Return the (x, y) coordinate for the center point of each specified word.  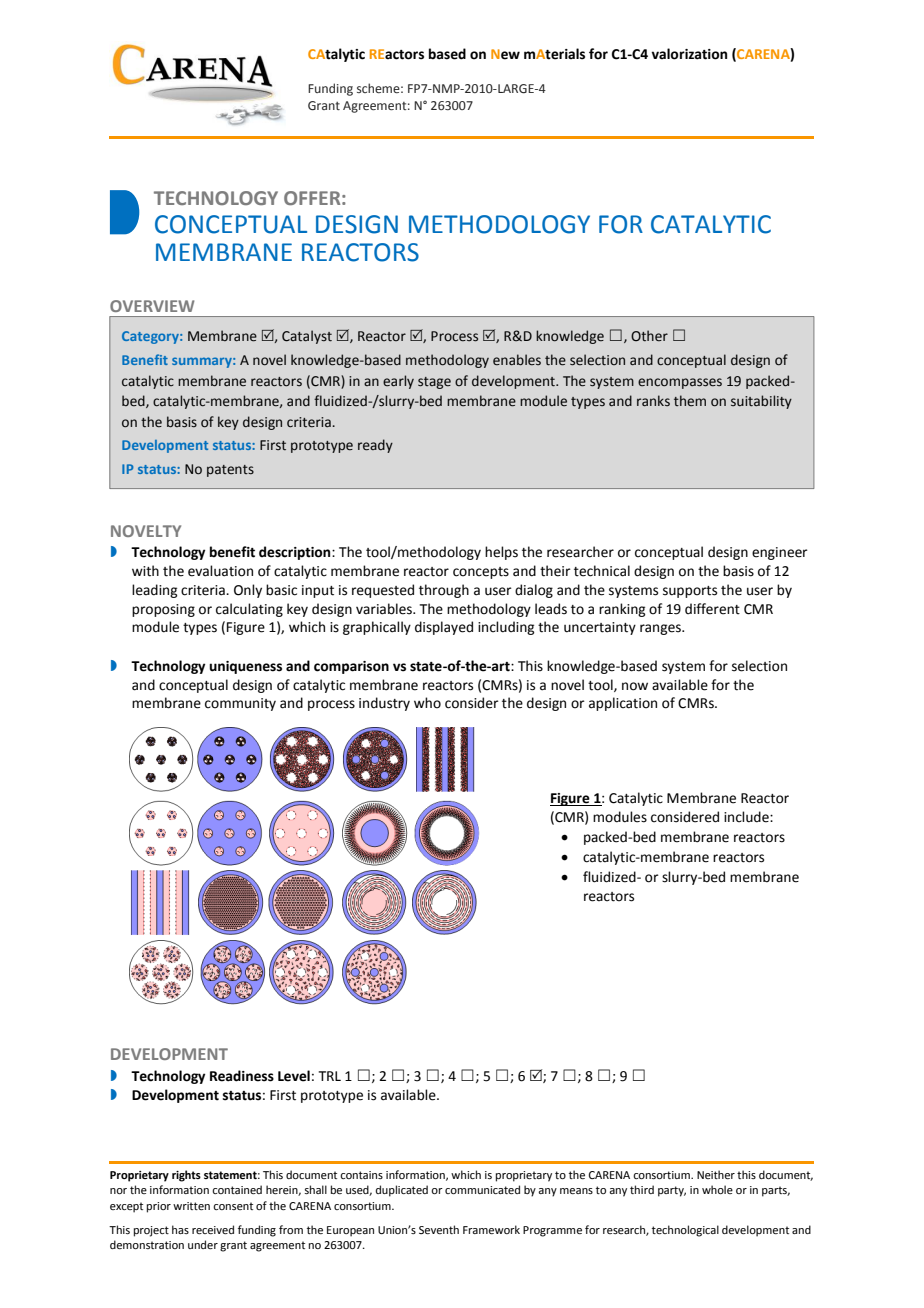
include (747, 817)
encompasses (680, 383)
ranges (661, 629)
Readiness (242, 1076)
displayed (444, 628)
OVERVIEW (152, 306)
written (191, 1206)
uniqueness (245, 667)
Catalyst (307, 337)
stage (434, 383)
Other (649, 336)
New (505, 54)
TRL (330, 1076)
